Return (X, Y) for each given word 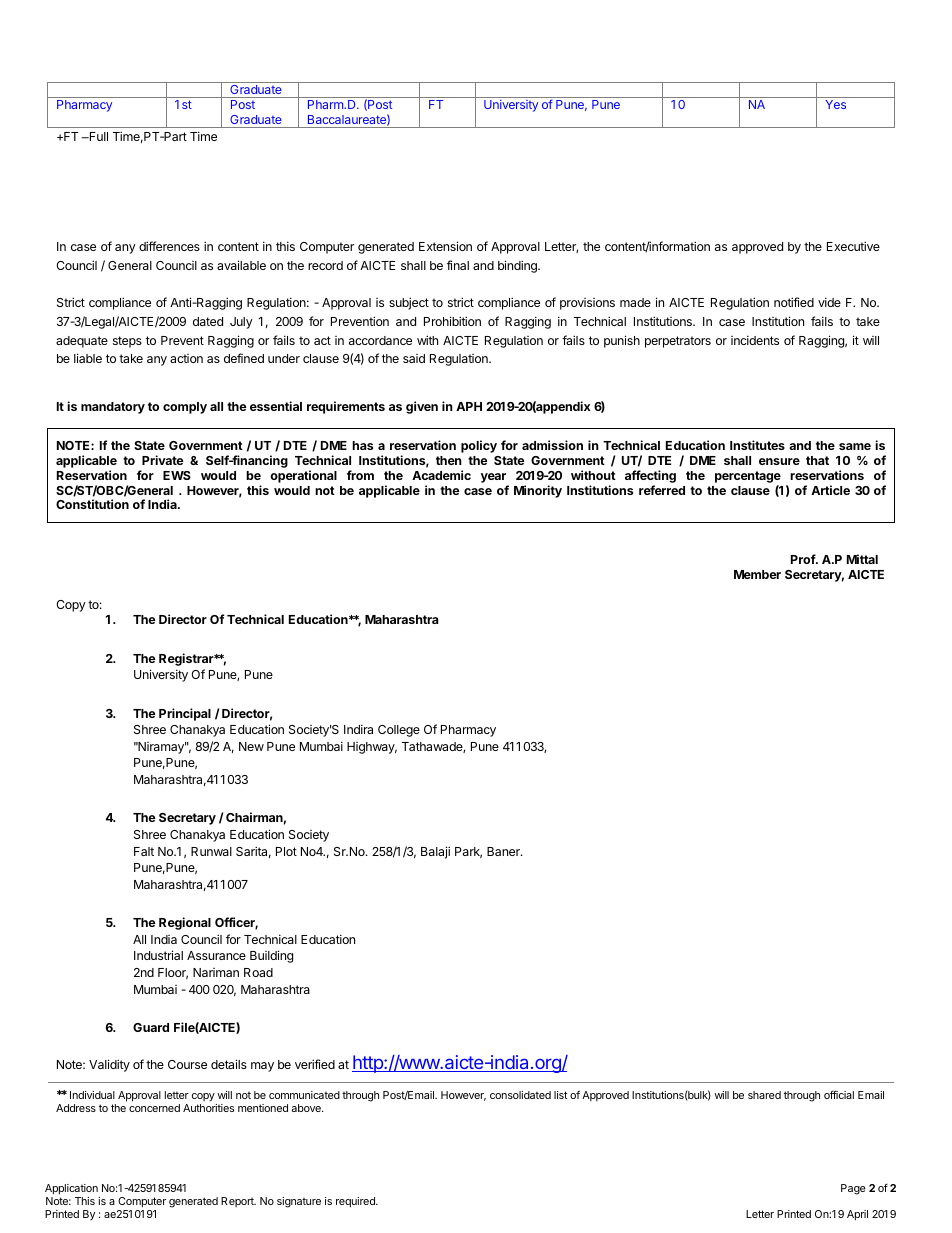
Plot (286, 851)
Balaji (435, 852)
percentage (748, 477)
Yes (835, 104)
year (493, 478)
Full (97, 136)
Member (757, 574)
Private (162, 460)
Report (238, 1202)
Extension (445, 246)
